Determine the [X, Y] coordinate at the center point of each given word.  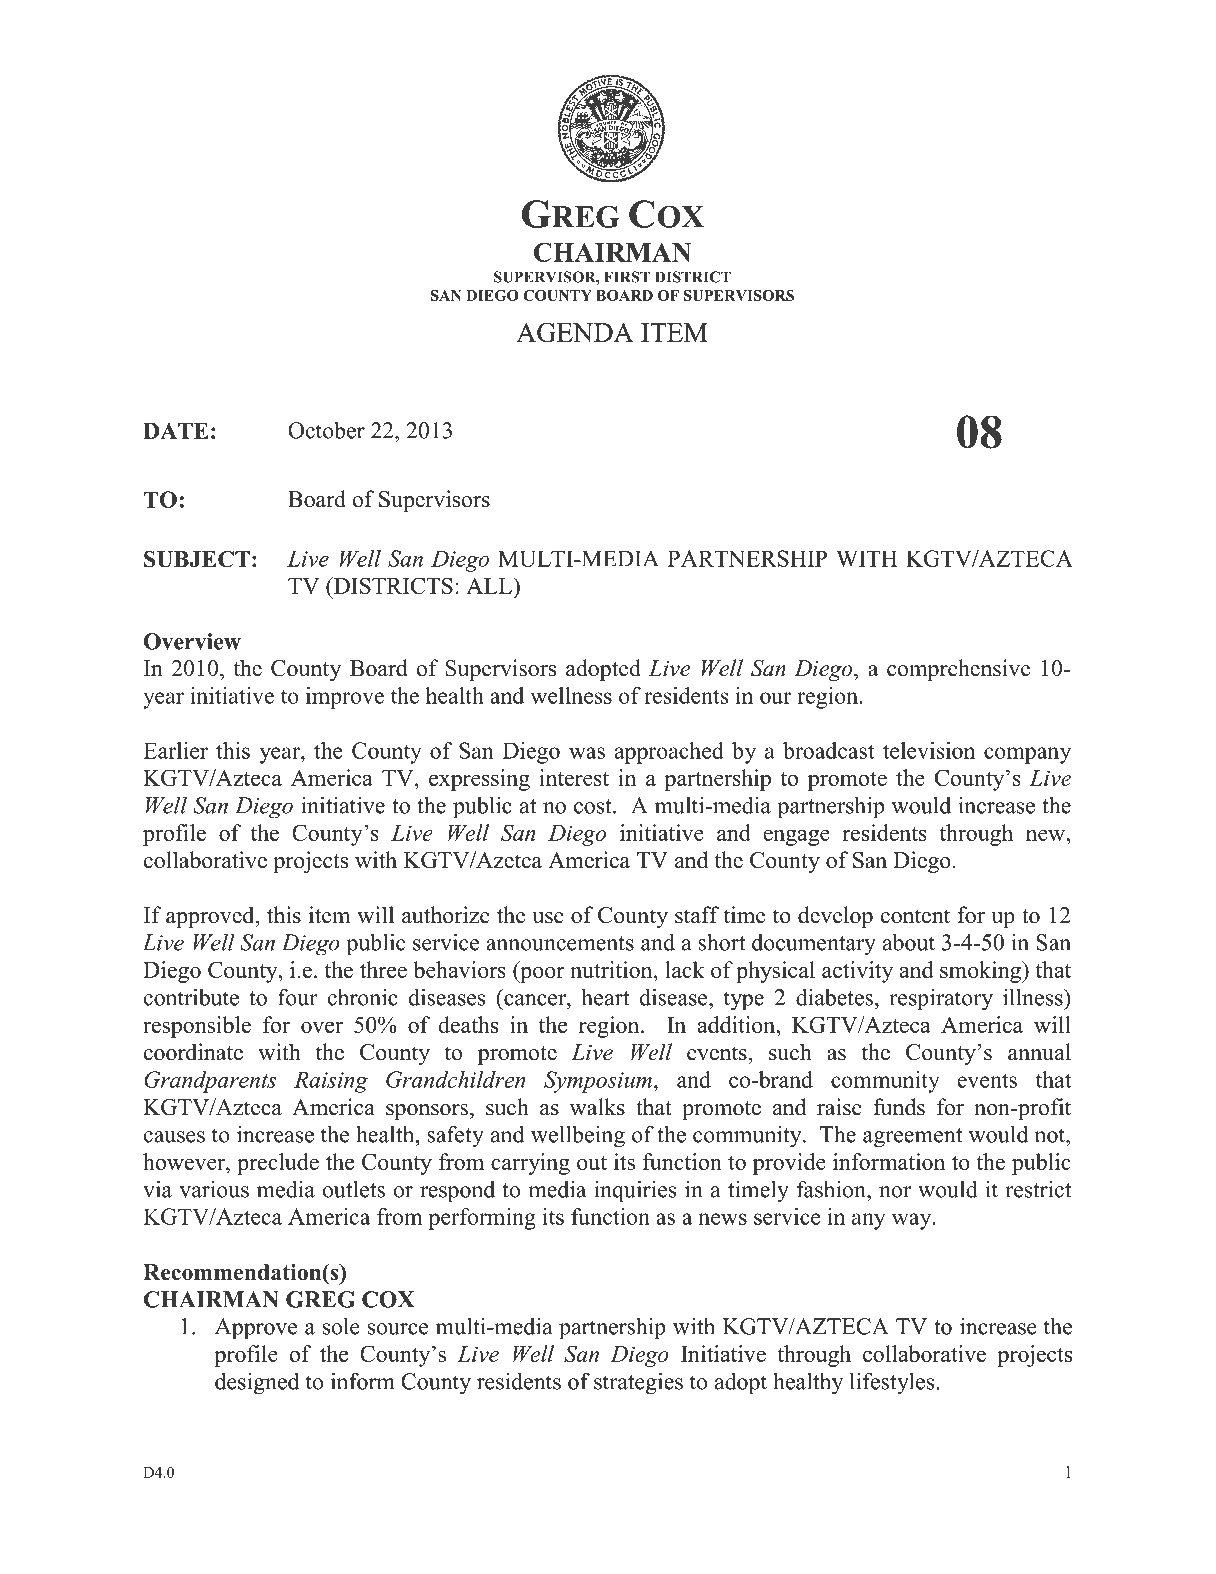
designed [257, 1383]
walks [597, 1107]
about [909, 942]
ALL [490, 585]
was [587, 753]
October [326, 430]
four [298, 997]
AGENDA [574, 332]
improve [345, 698]
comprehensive [958, 670]
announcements [560, 943]
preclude [278, 1164]
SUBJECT [197, 559]
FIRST [627, 277]
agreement [912, 1138]
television [929, 750]
